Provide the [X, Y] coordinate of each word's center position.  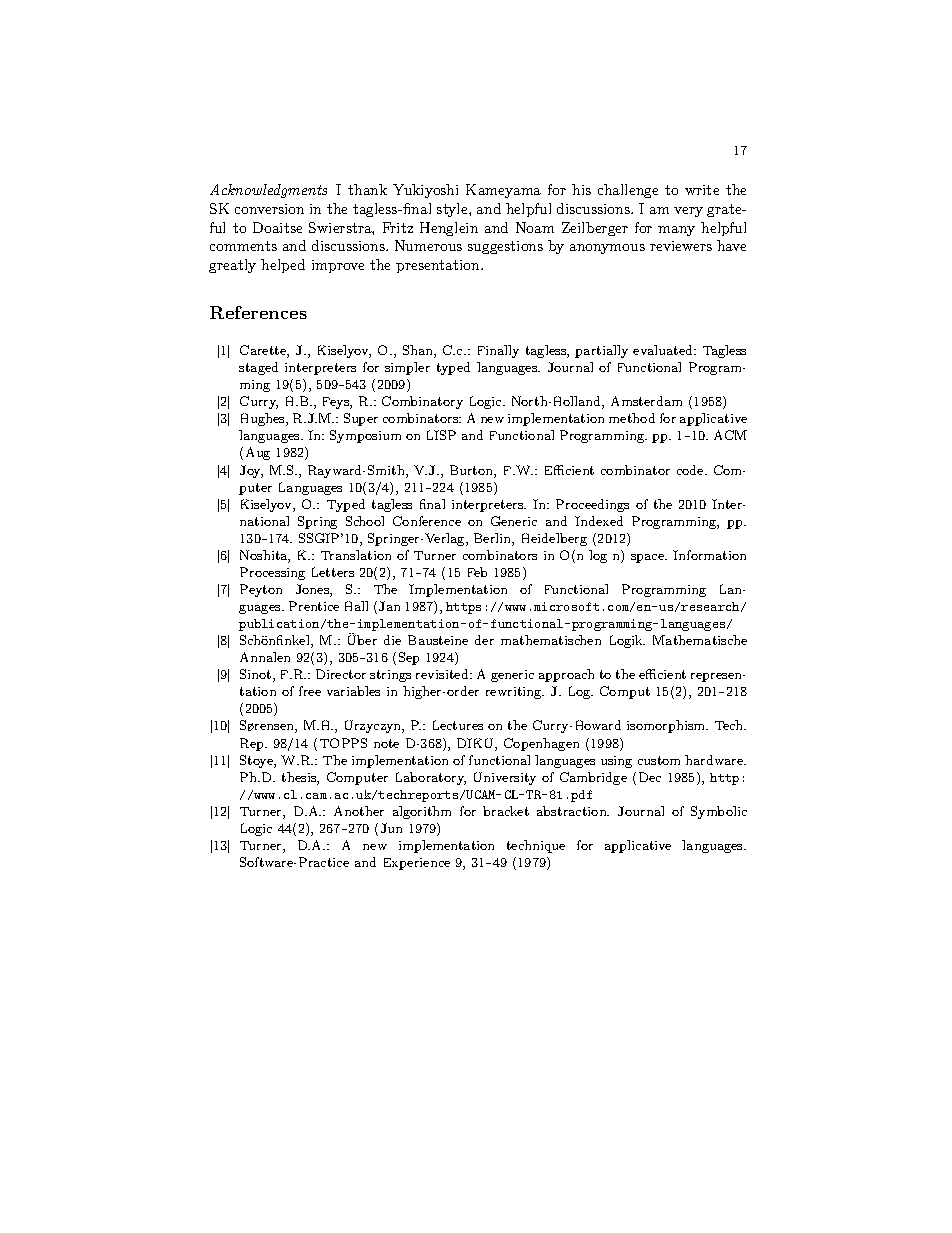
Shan [419, 351]
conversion [269, 209]
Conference [427, 521]
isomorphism [667, 726]
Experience [417, 864]
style [453, 210]
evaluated [664, 350]
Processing [272, 573]
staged [258, 368]
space [648, 558]
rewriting [515, 693]
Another [359, 811]
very [688, 212]
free [310, 691]
